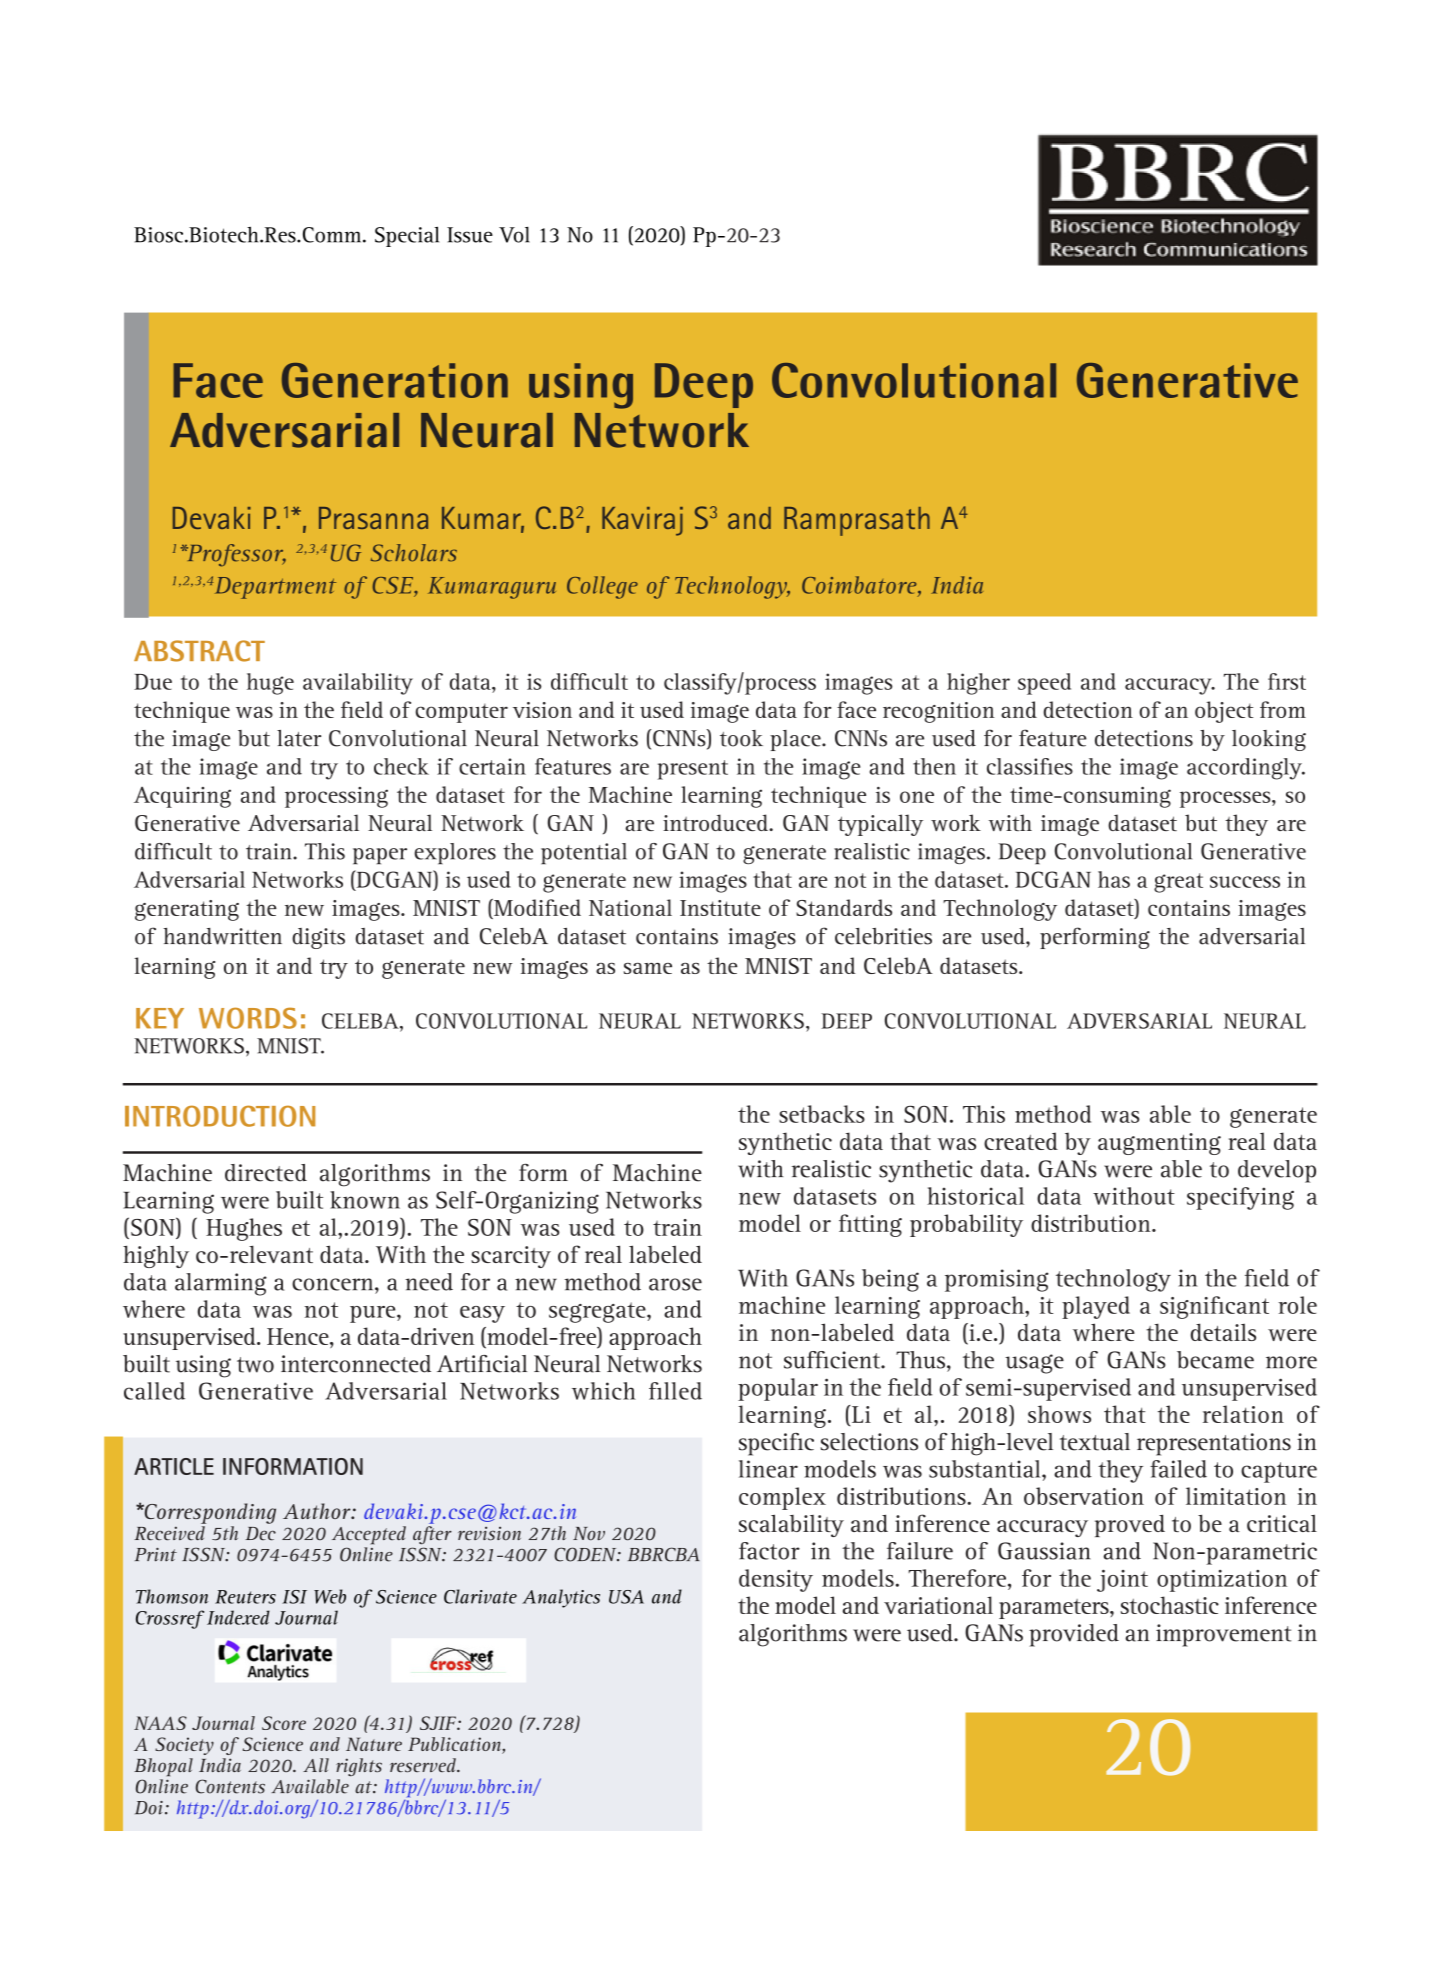 The height and width of the document is (1965, 1429). I want to click on Special, so click(407, 236).
